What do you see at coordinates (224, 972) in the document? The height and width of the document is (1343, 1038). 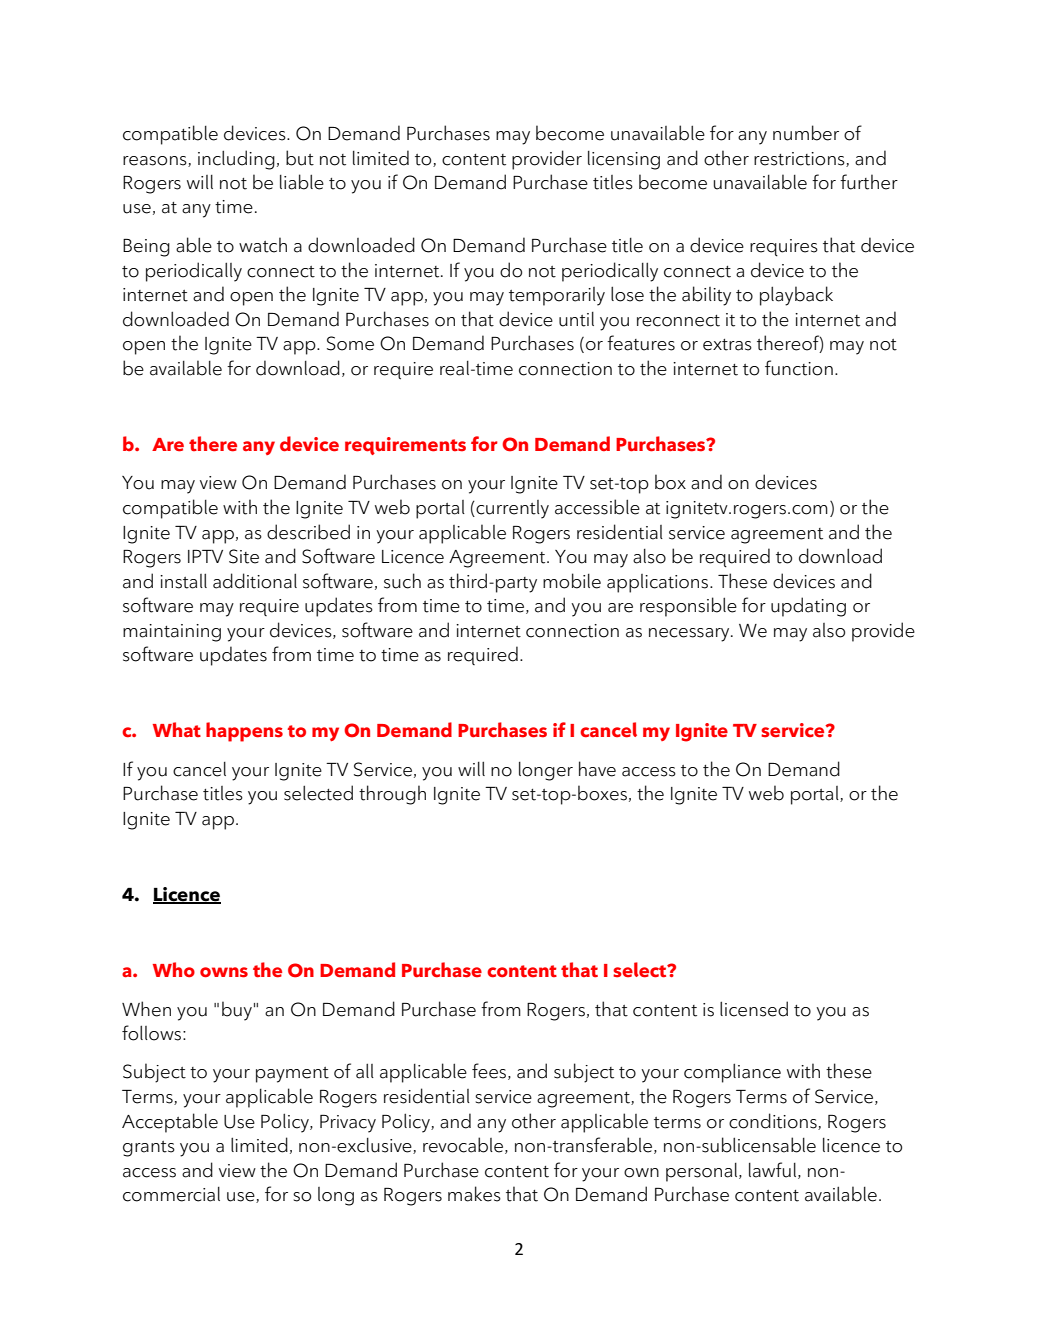 I see `owns` at bounding box center [224, 972].
